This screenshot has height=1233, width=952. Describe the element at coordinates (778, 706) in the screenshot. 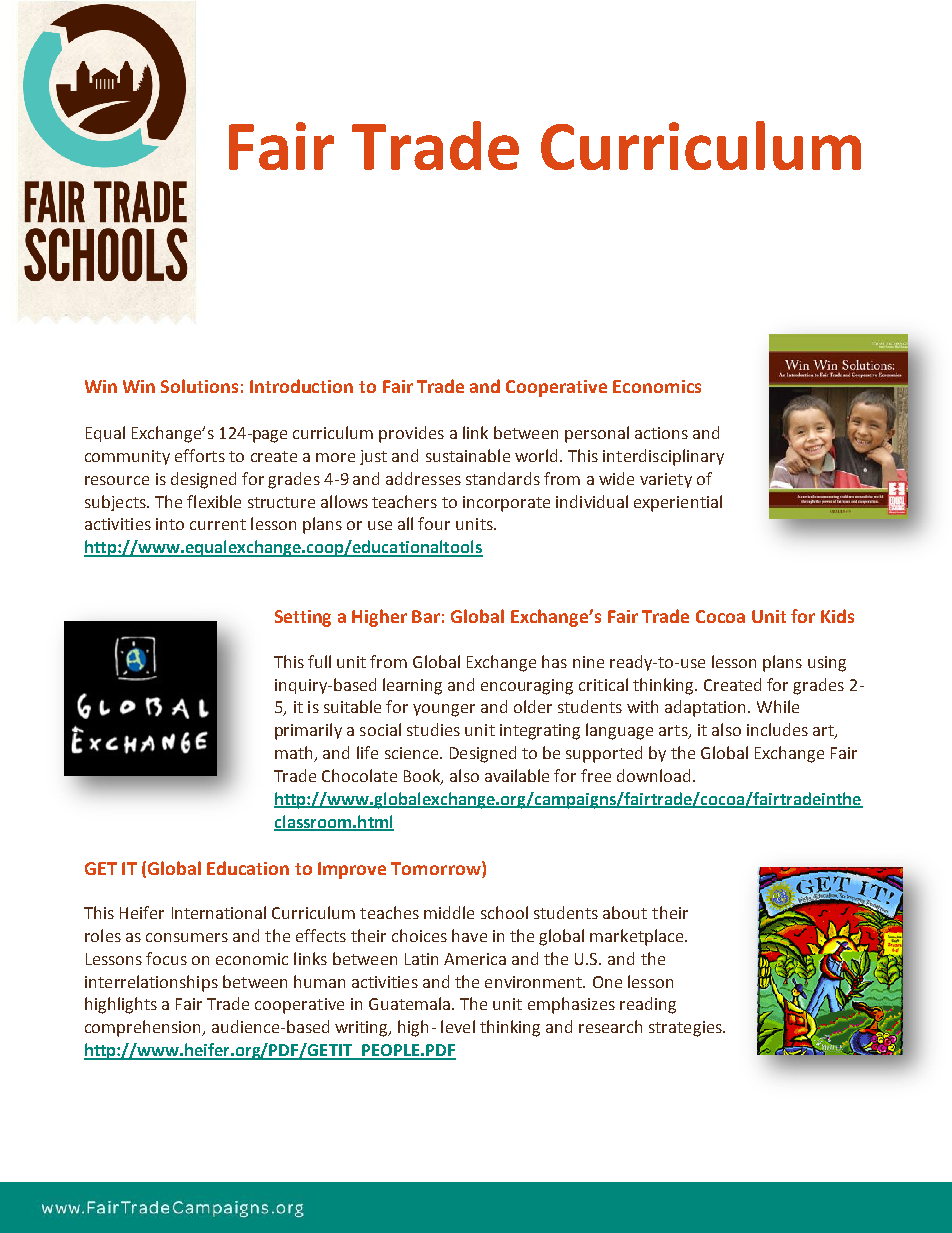

I see `While` at that location.
